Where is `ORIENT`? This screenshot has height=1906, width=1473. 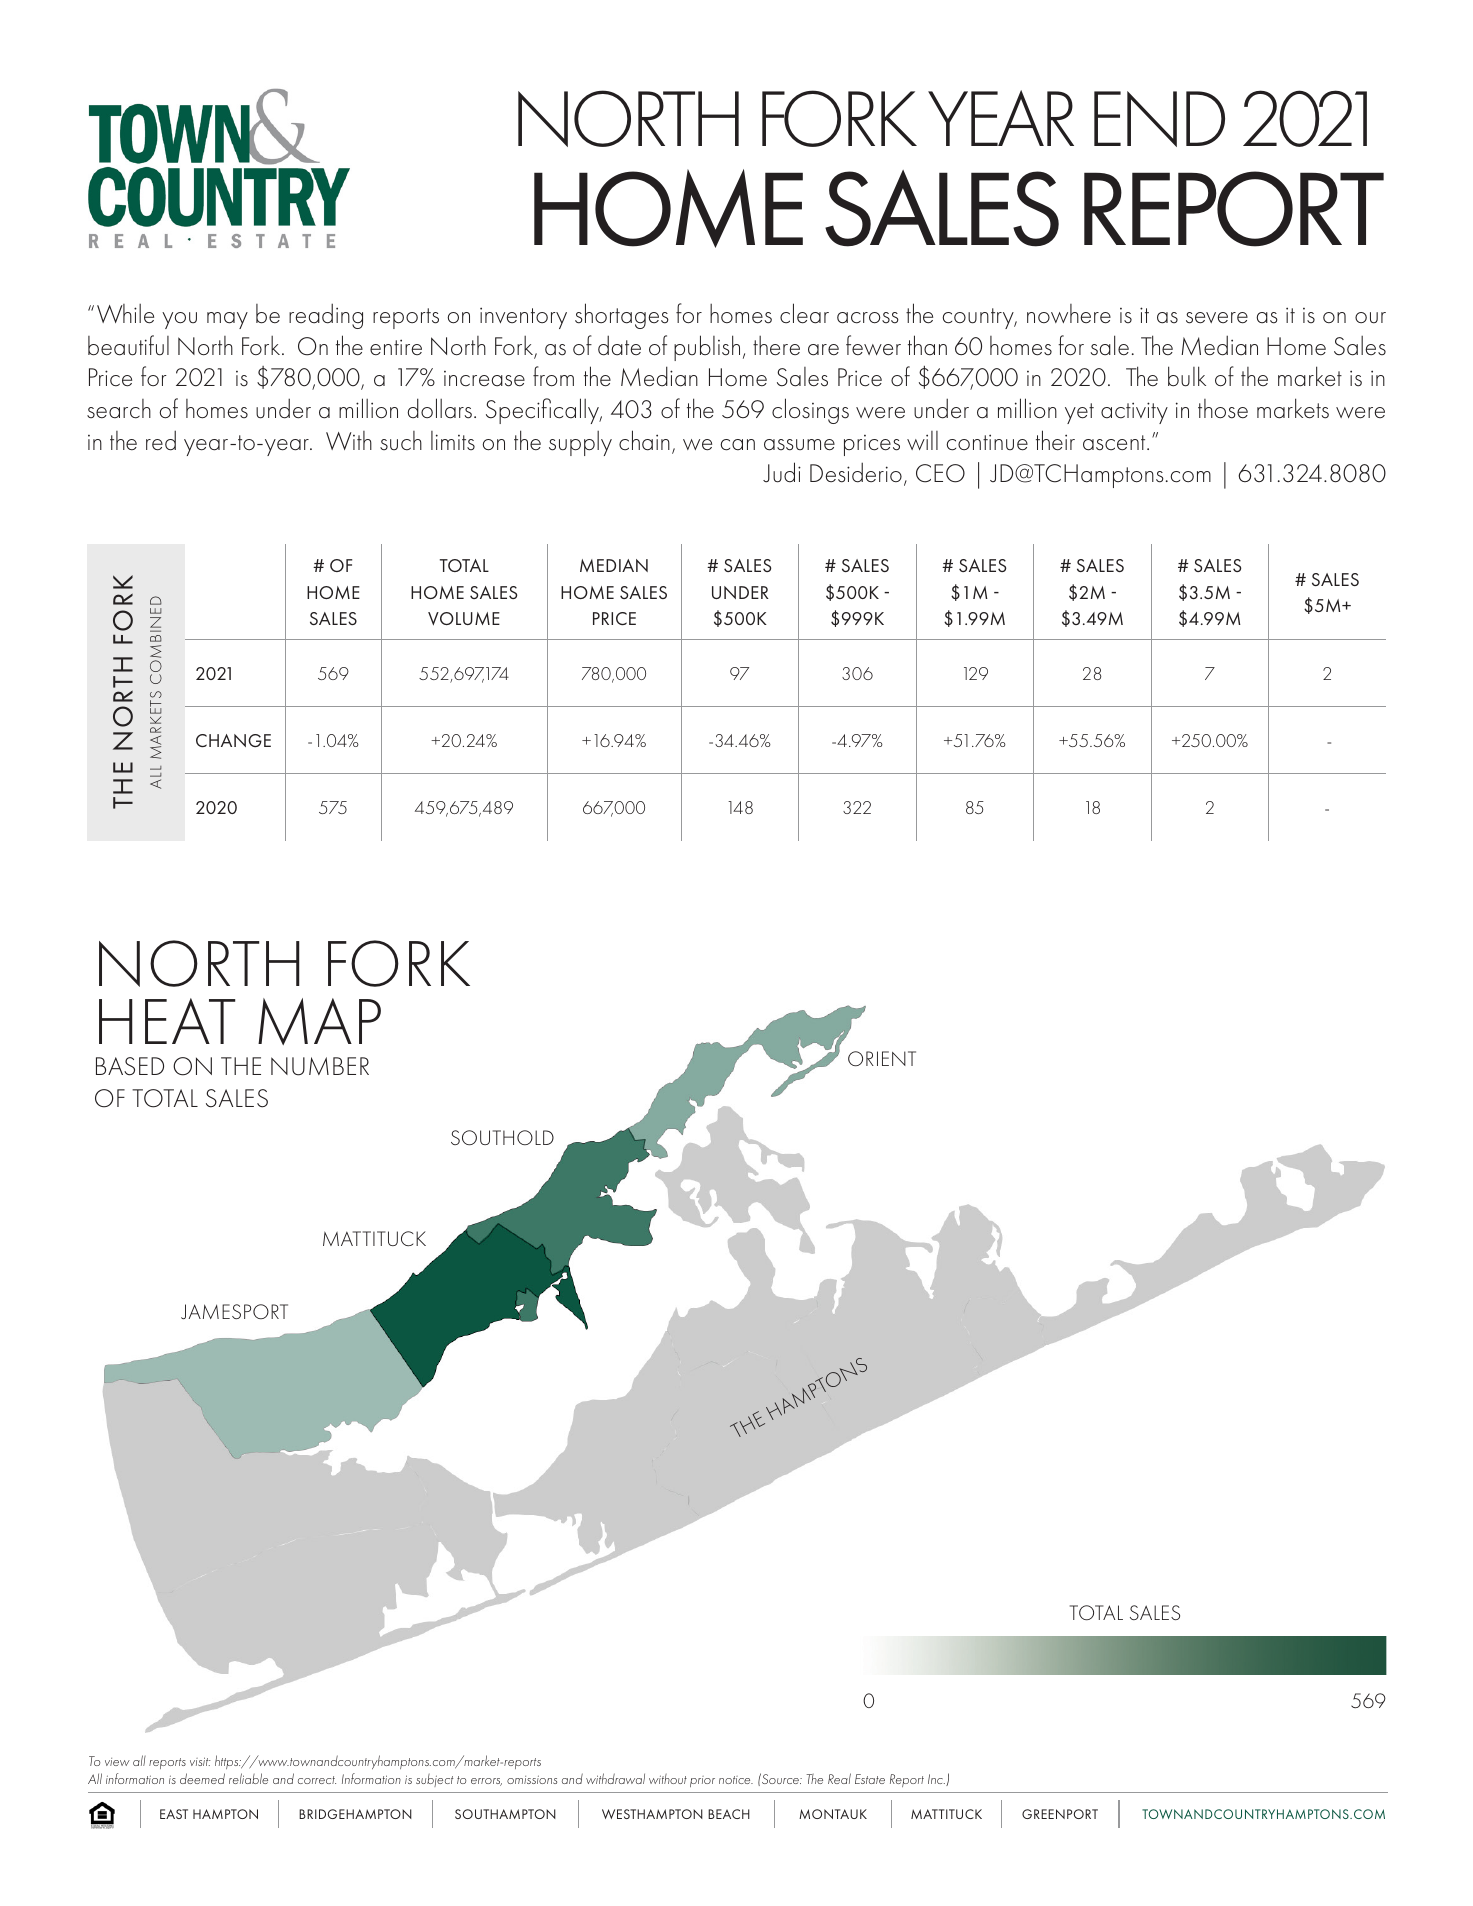 ORIENT is located at coordinates (882, 1058).
